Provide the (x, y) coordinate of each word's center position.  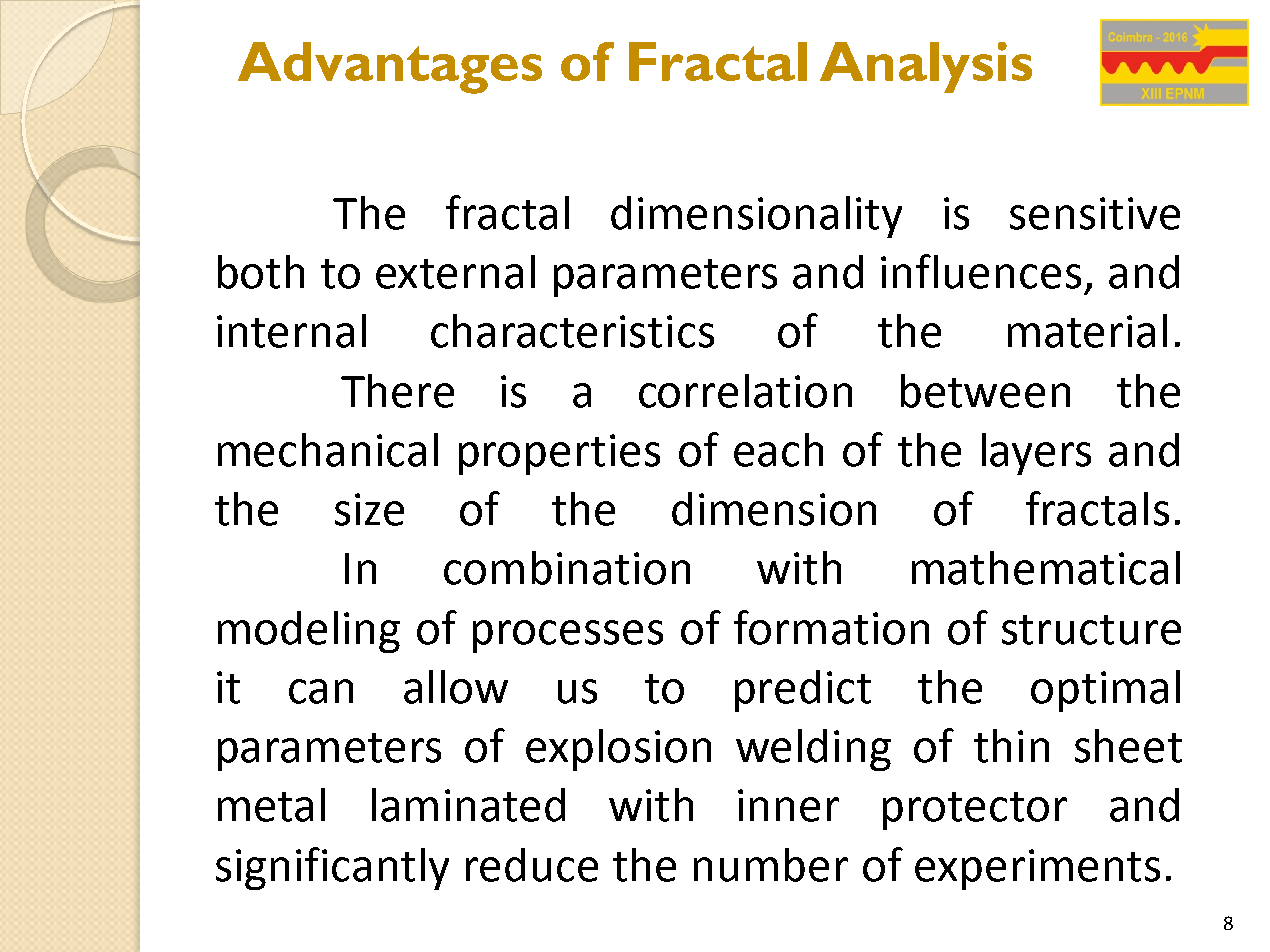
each (778, 450)
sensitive (1095, 213)
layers (1036, 454)
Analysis (926, 67)
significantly (332, 868)
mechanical (328, 450)
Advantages (390, 68)
